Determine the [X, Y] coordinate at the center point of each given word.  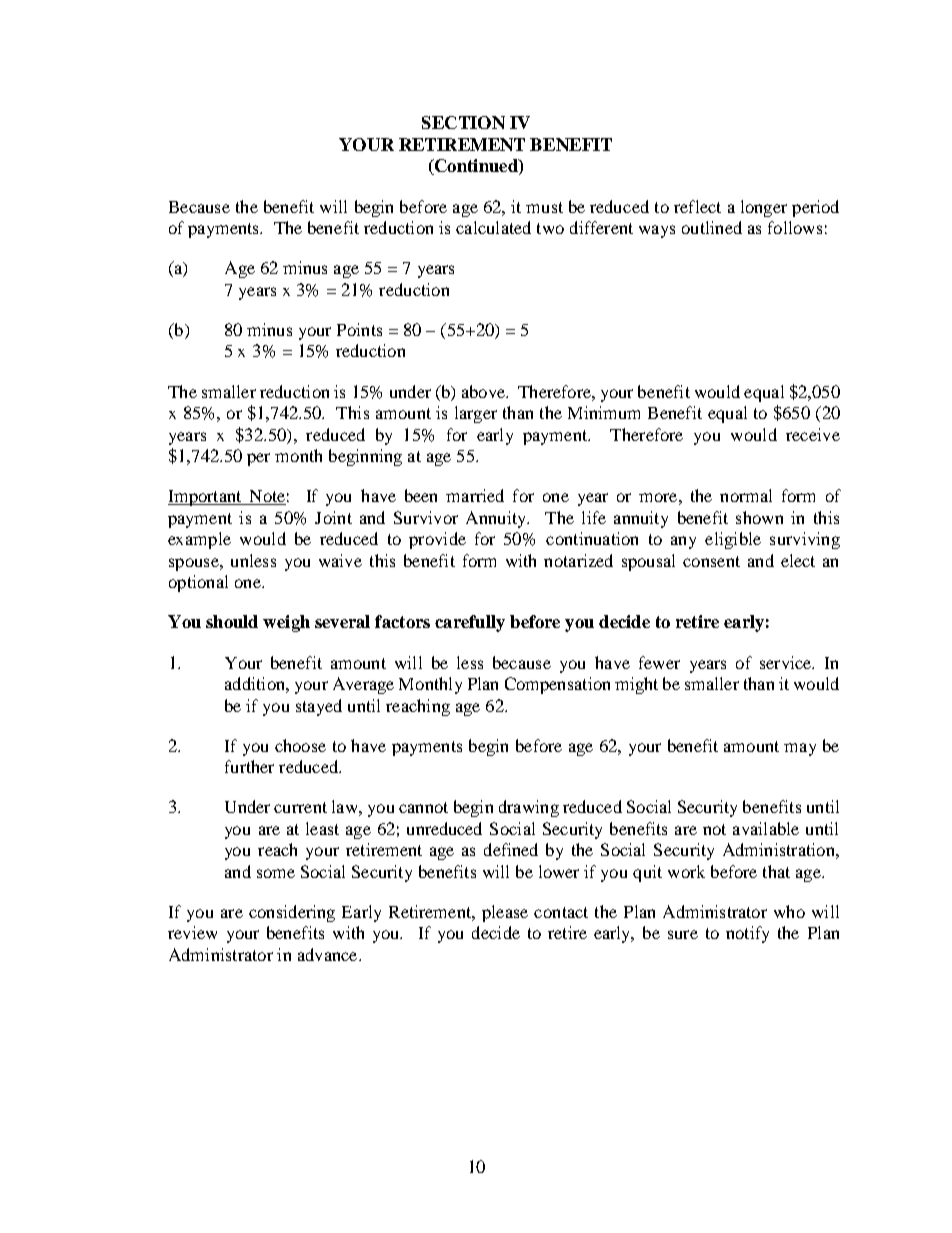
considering [292, 913]
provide [437, 540]
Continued [476, 167]
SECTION [463, 122]
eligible [733, 540]
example [199, 540]
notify [747, 934]
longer [764, 208]
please [505, 913]
